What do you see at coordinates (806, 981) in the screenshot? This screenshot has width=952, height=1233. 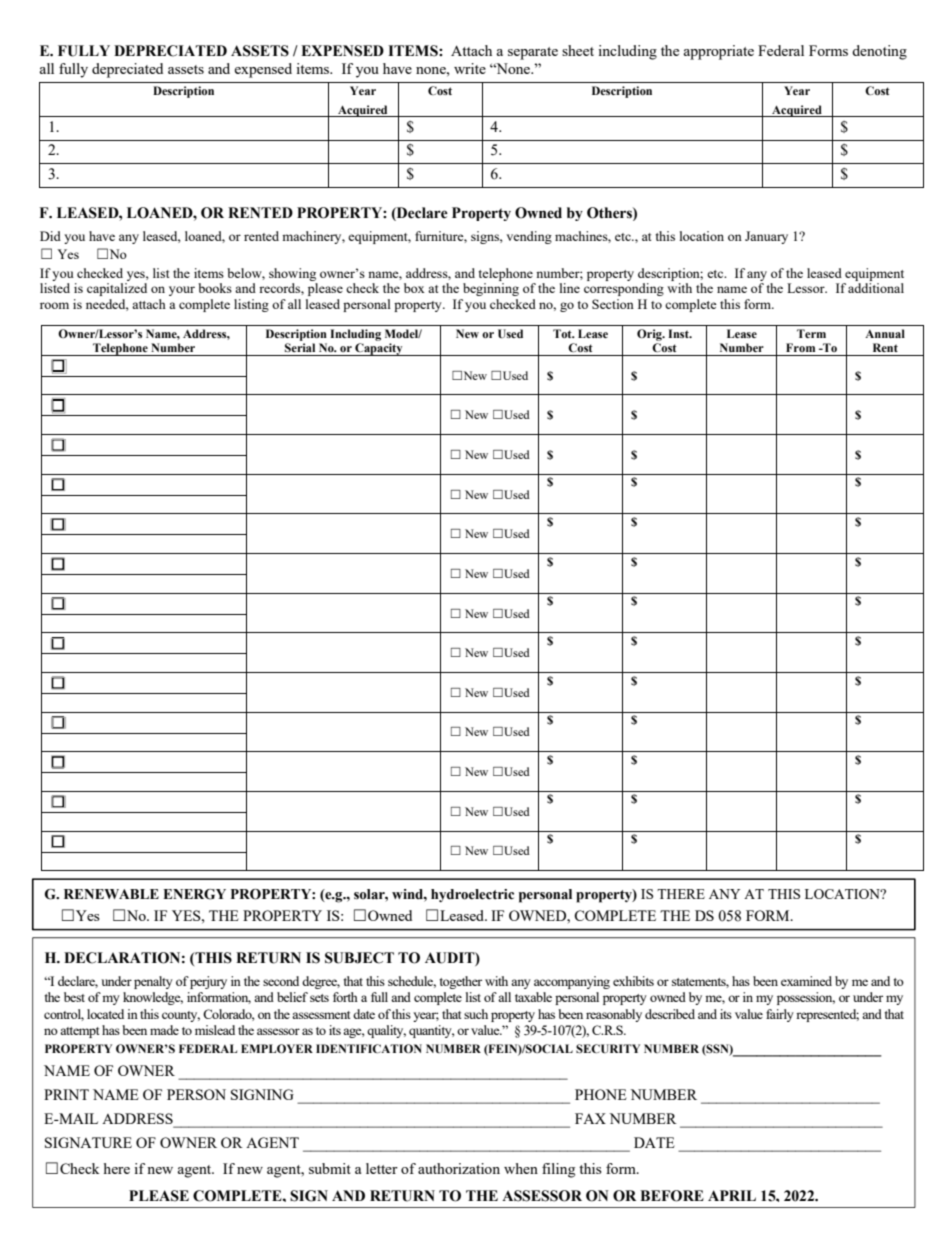 I see `examined` at bounding box center [806, 981].
